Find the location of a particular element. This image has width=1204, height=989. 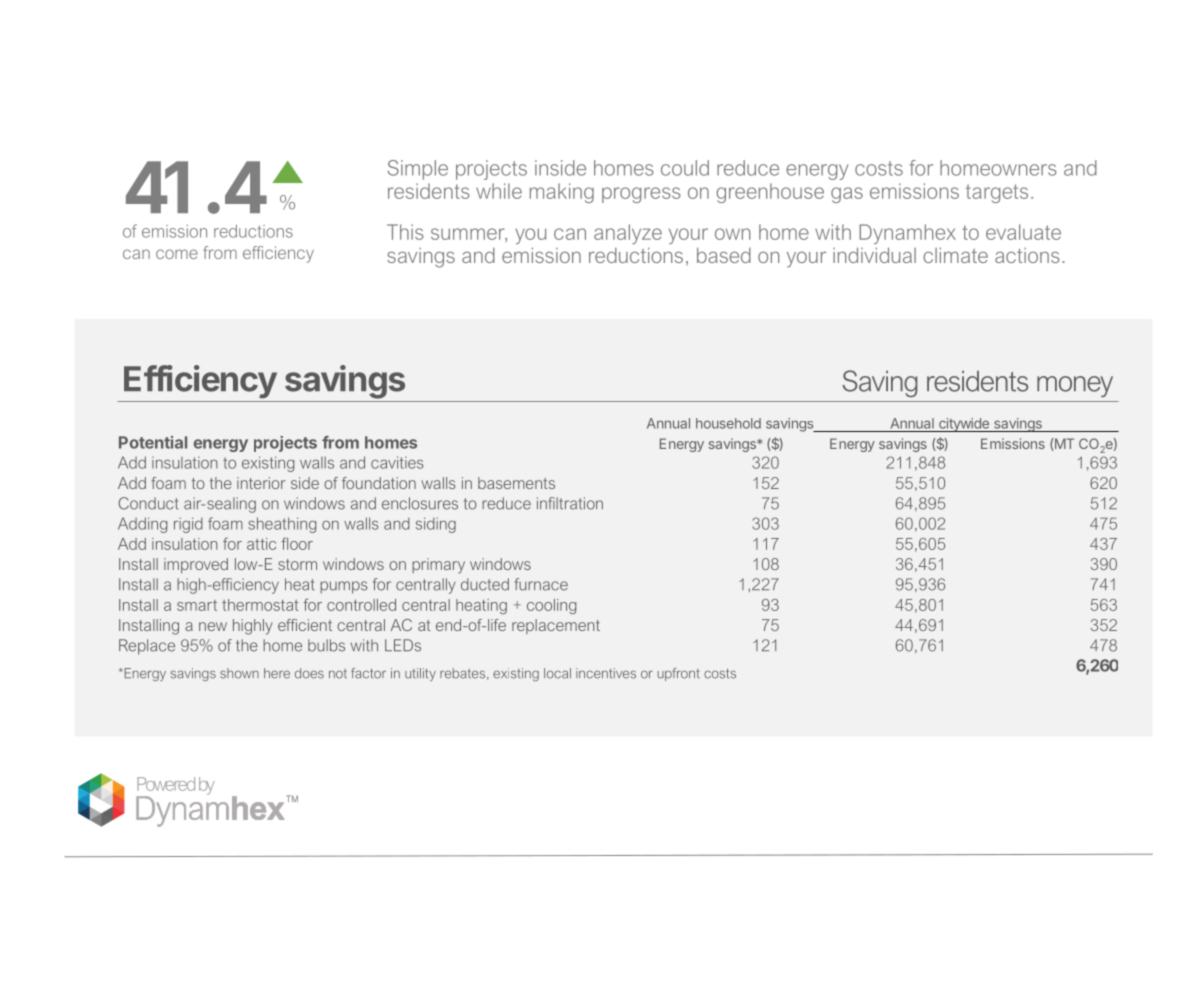

Potential is located at coordinates (153, 442).
